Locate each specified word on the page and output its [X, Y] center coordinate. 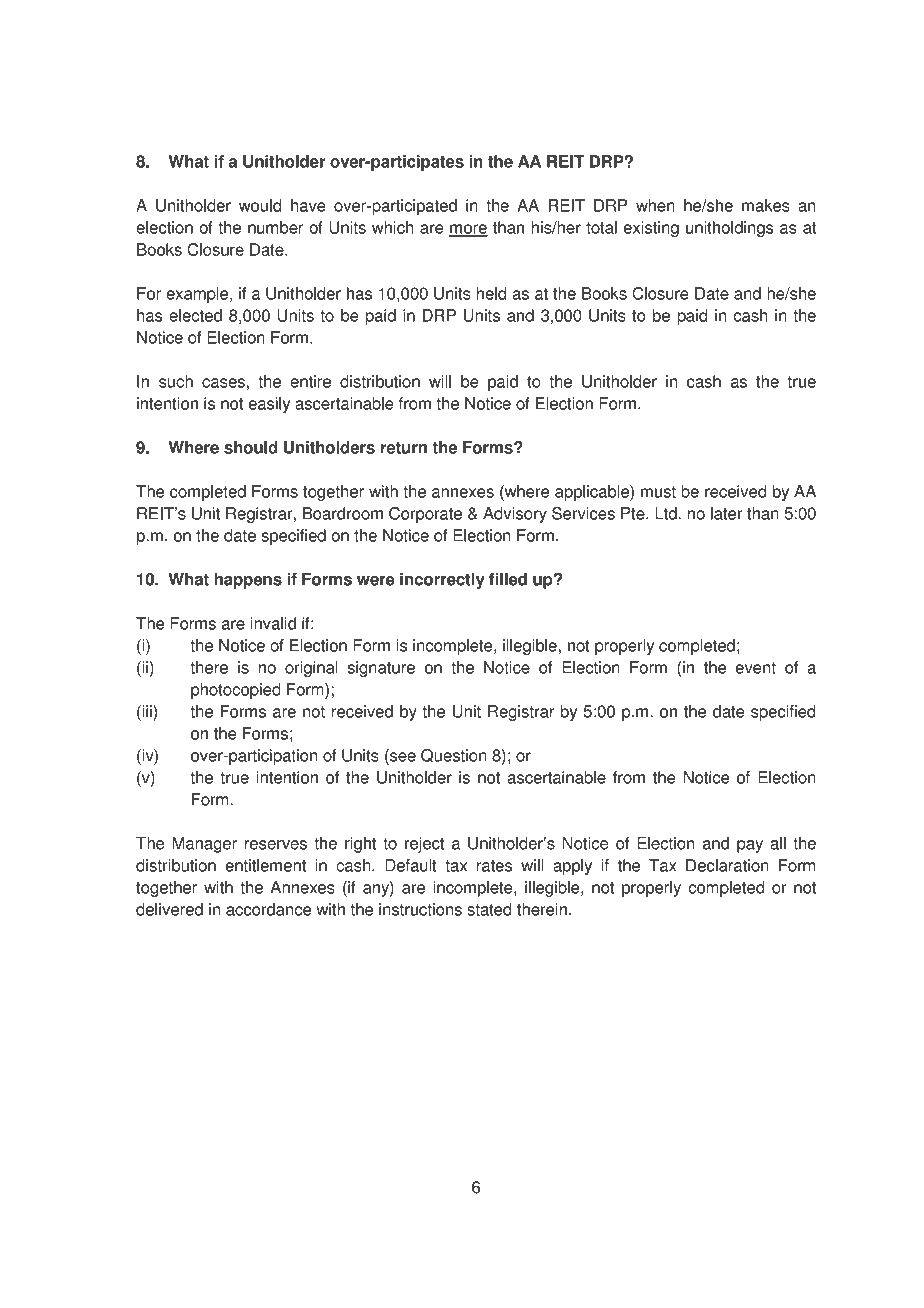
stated [489, 909]
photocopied [236, 691]
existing [651, 229]
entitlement [265, 865]
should [251, 447]
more [468, 230]
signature [381, 669]
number [275, 227]
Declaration [727, 865]
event [756, 668]
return [404, 448]
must [658, 492]
